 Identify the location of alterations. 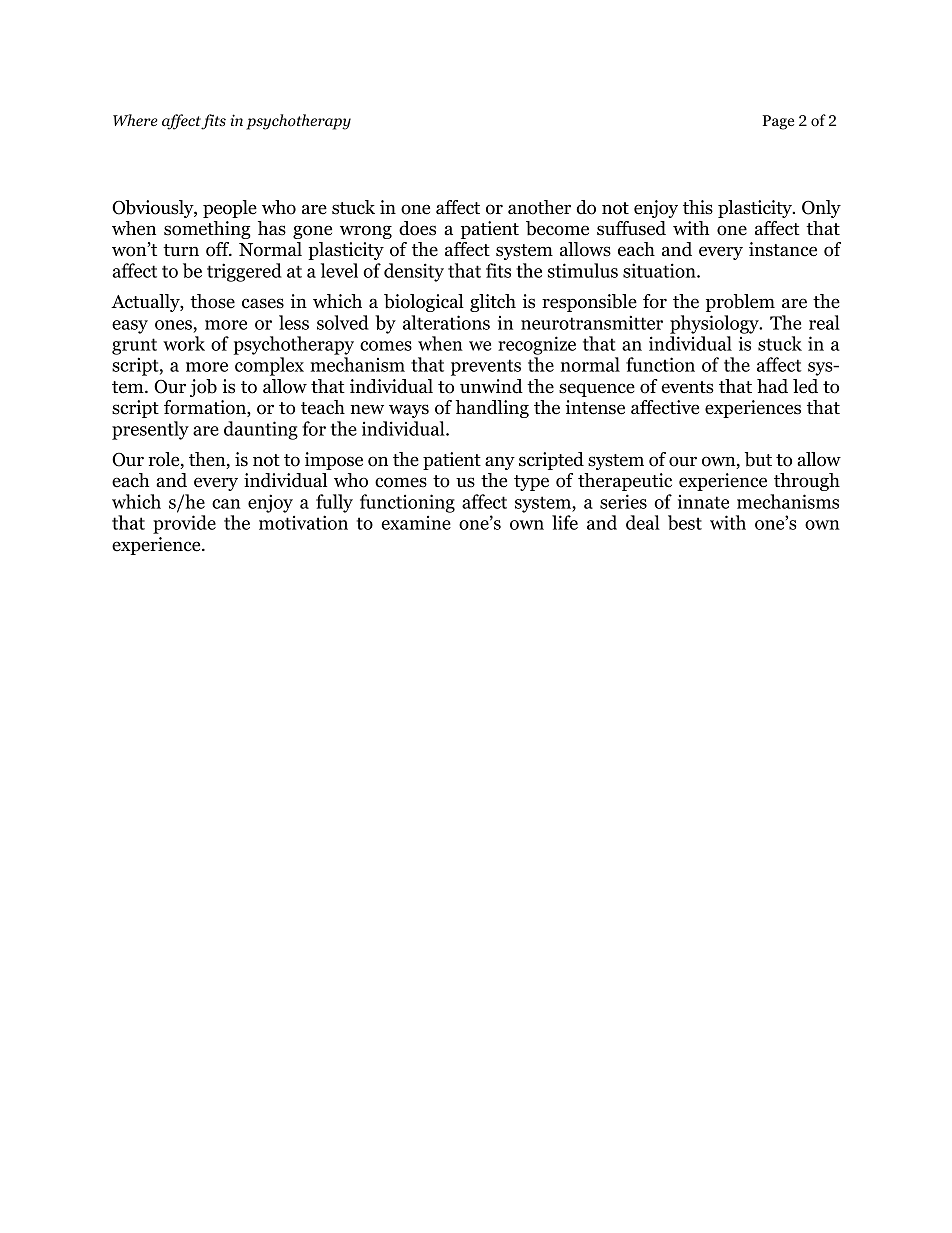
(446, 322).
